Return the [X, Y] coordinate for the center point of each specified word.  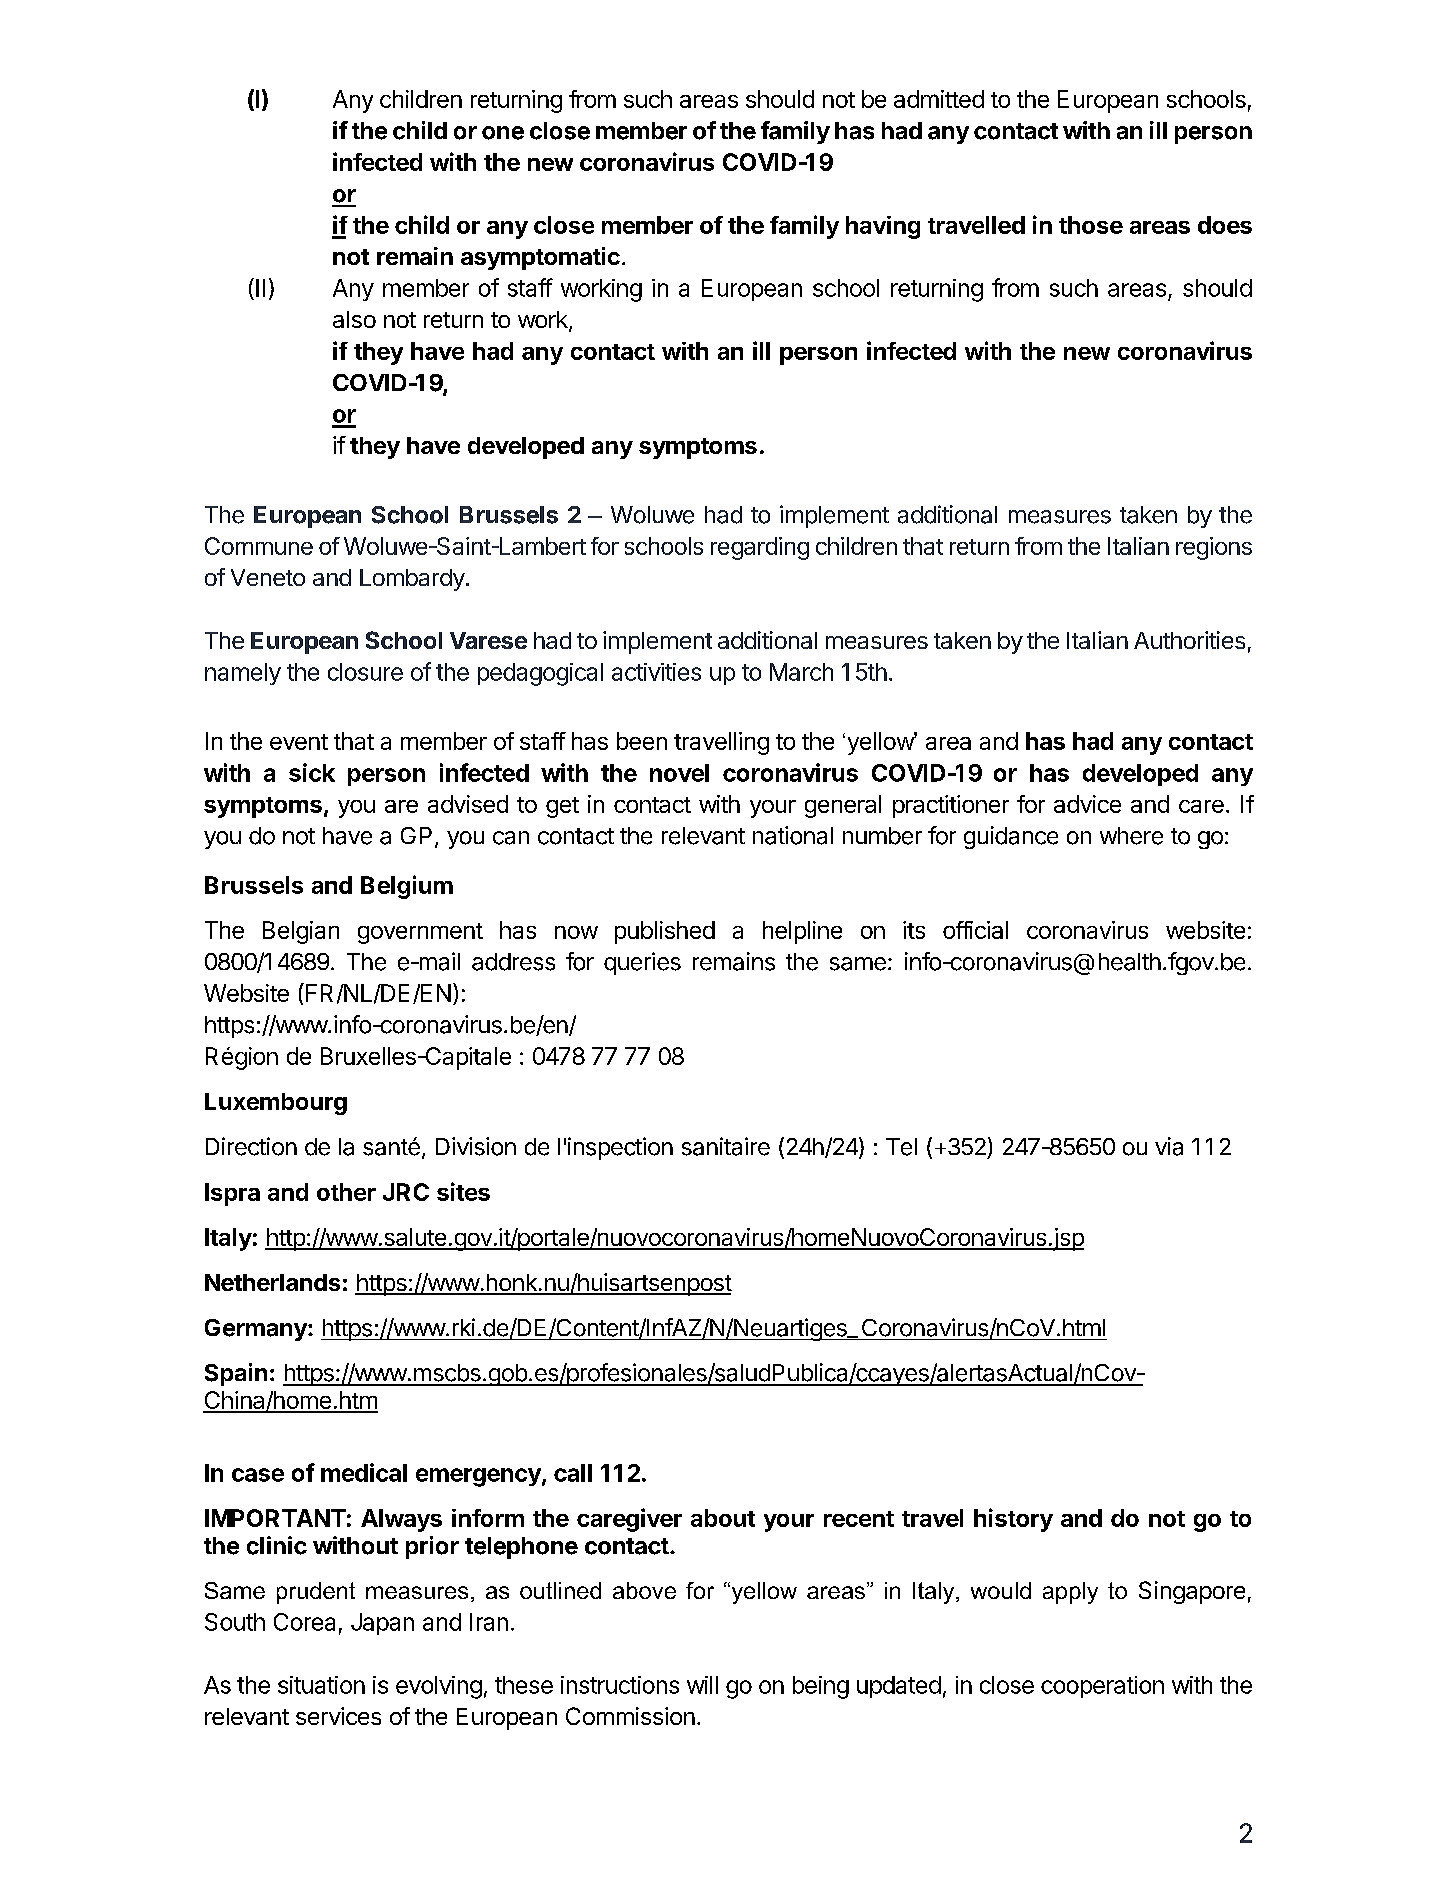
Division [476, 1146]
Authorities [1189, 640]
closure [365, 672]
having [883, 227]
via [1169, 1146]
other [346, 1192]
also [354, 319]
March [801, 672]
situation [321, 1685]
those [1091, 225]
